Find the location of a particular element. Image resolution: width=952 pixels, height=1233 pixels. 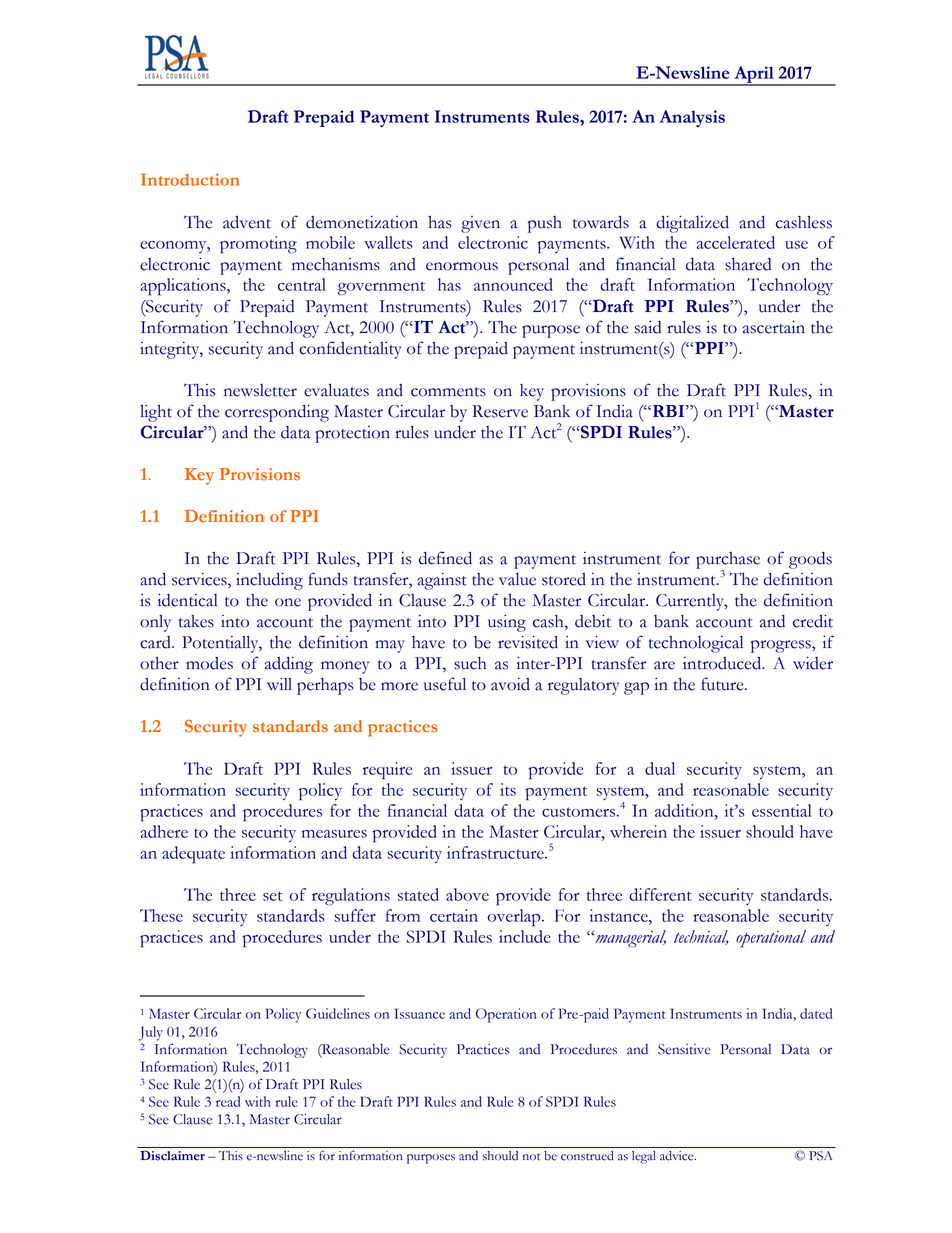

newsletter is located at coordinates (260, 390).
